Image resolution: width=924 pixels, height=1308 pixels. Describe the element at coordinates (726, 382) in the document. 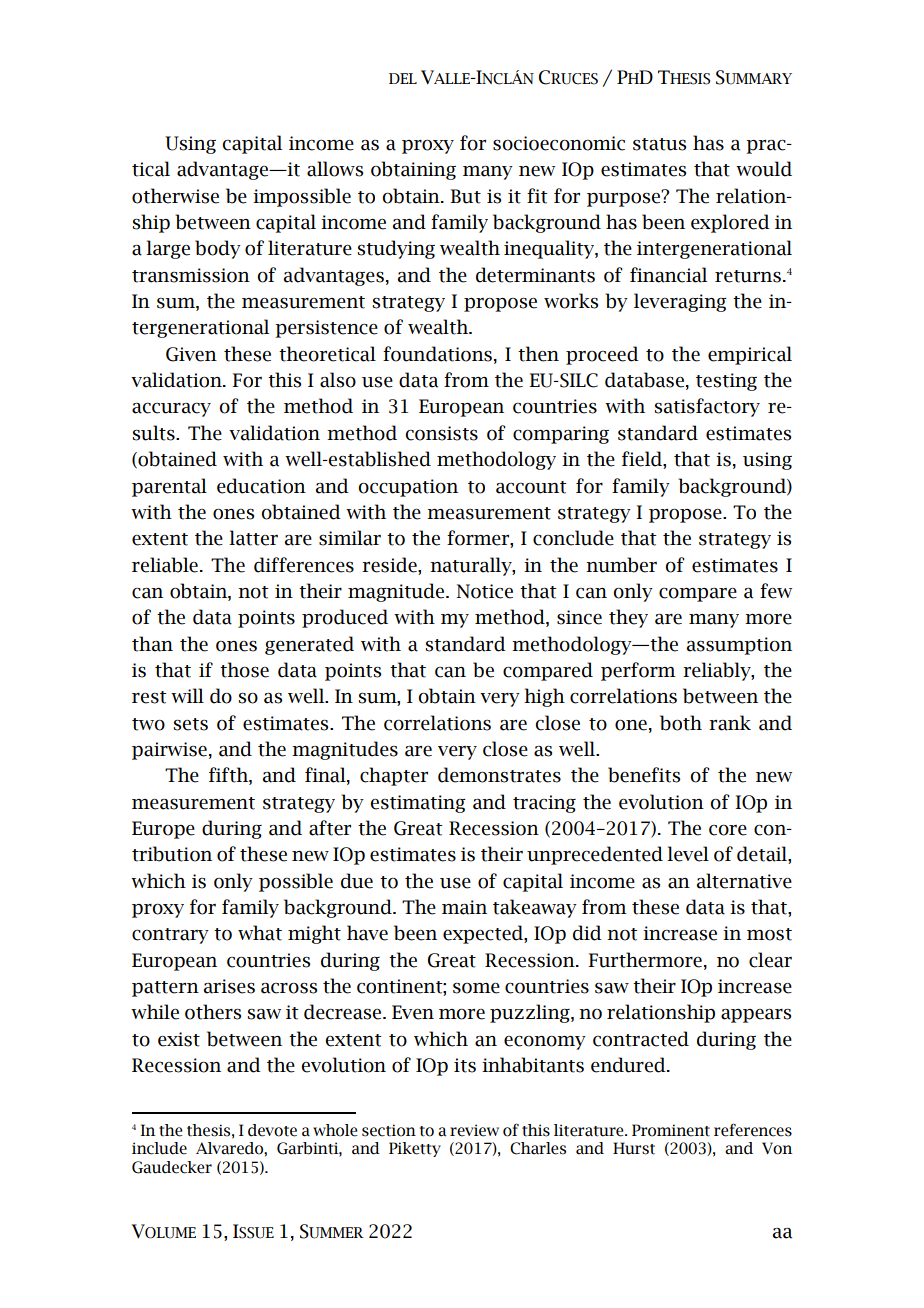

I see `testing` at that location.
